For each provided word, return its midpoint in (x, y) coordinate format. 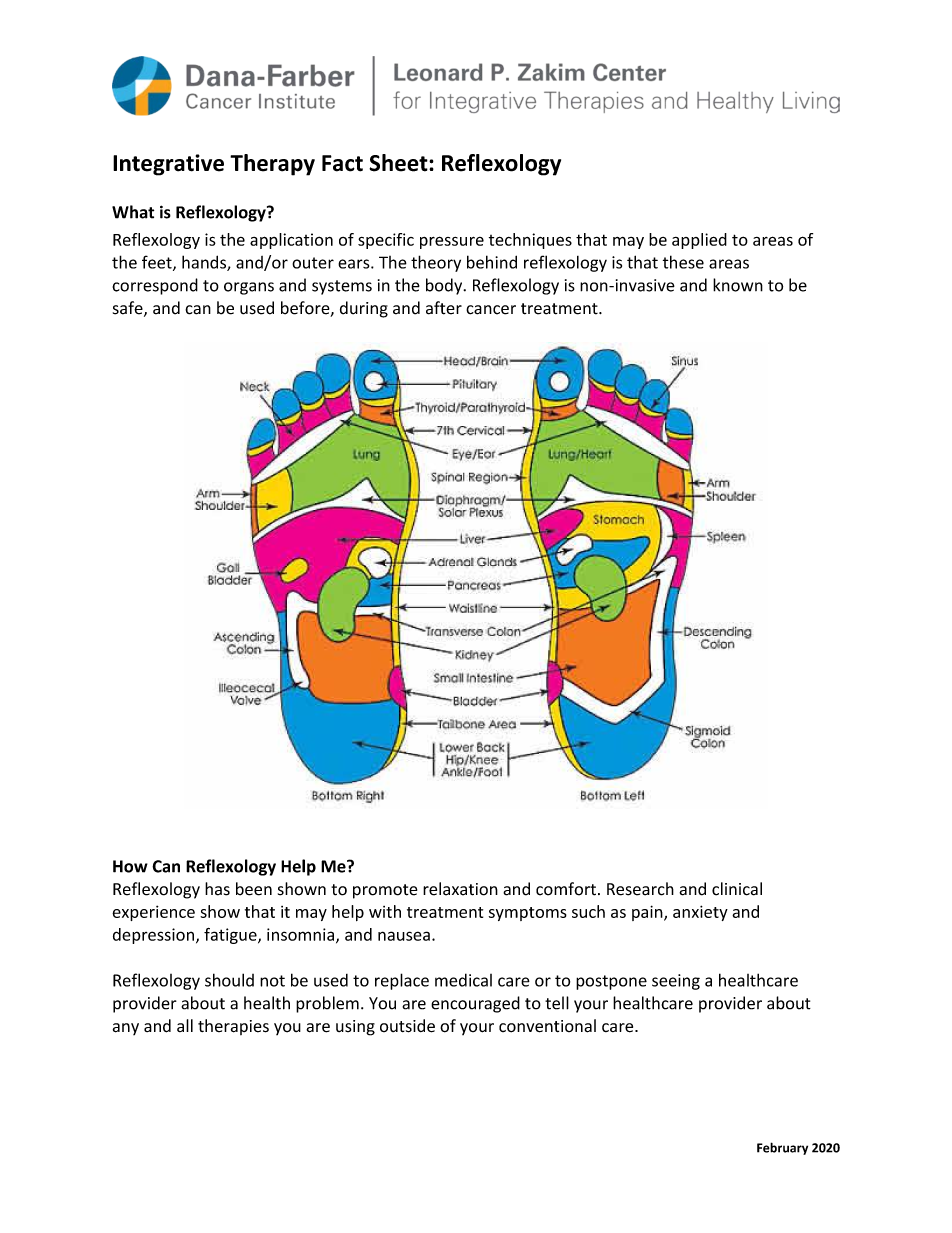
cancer (491, 310)
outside (407, 1026)
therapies (233, 1027)
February (782, 1148)
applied (699, 241)
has (217, 889)
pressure (452, 242)
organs (249, 288)
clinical (737, 889)
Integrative (168, 165)
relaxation (460, 889)
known (738, 285)
